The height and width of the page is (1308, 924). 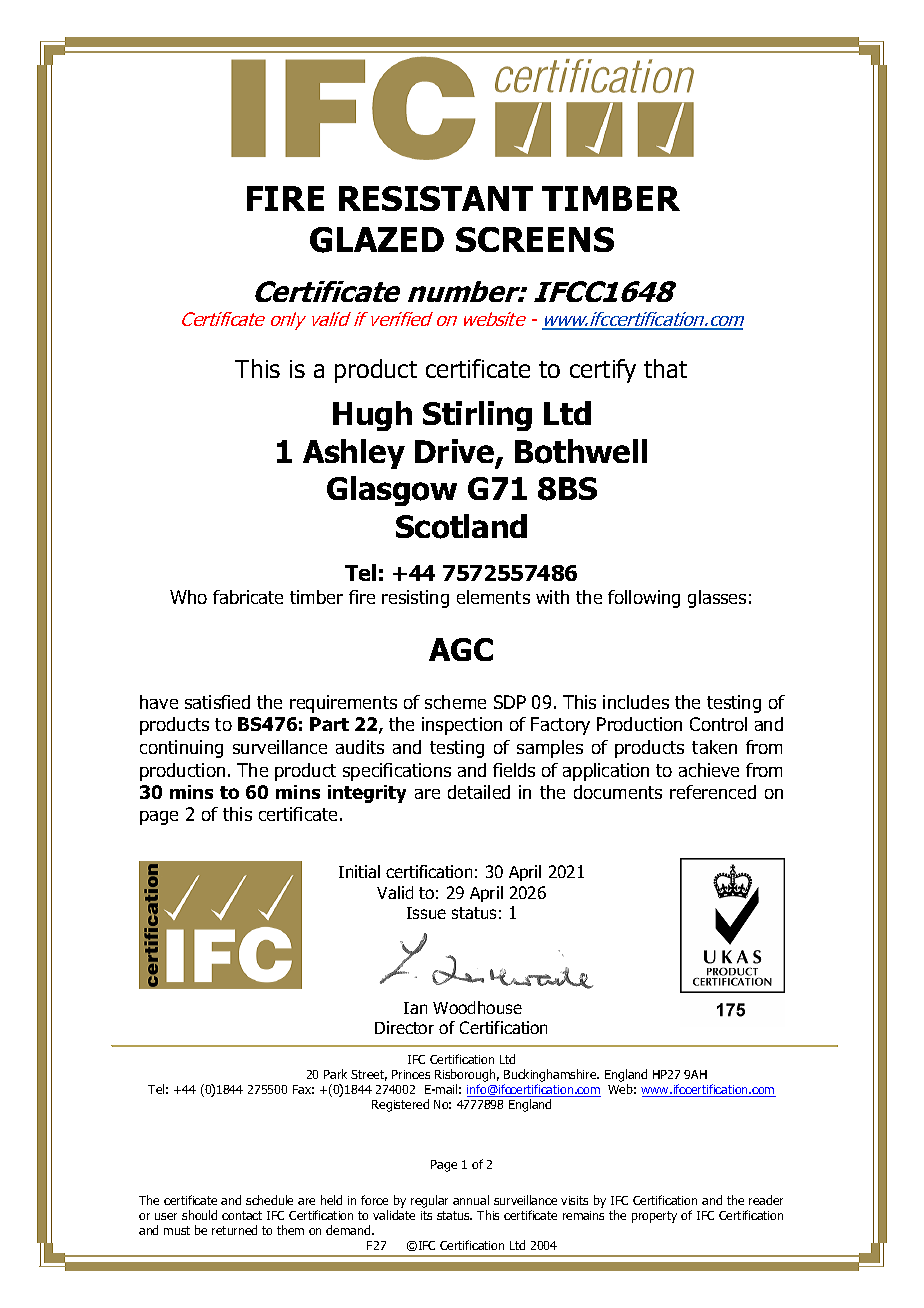 I want to click on referenced, so click(x=713, y=792).
